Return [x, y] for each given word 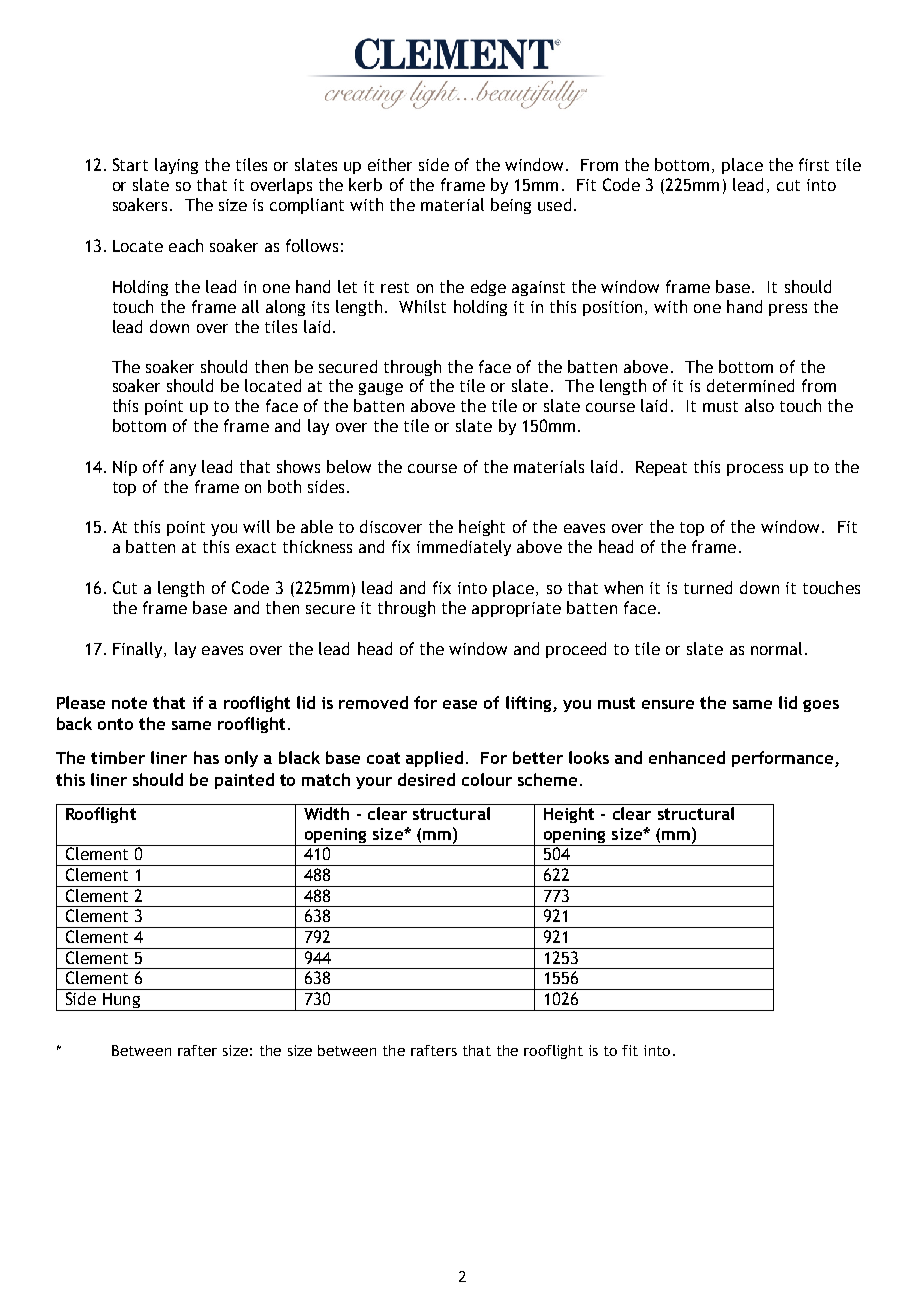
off [153, 466]
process [755, 470]
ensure [668, 704]
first [814, 164]
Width [326, 813]
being [511, 206]
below [349, 466]
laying [176, 166]
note [129, 703]
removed [373, 702]
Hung [121, 1002]
